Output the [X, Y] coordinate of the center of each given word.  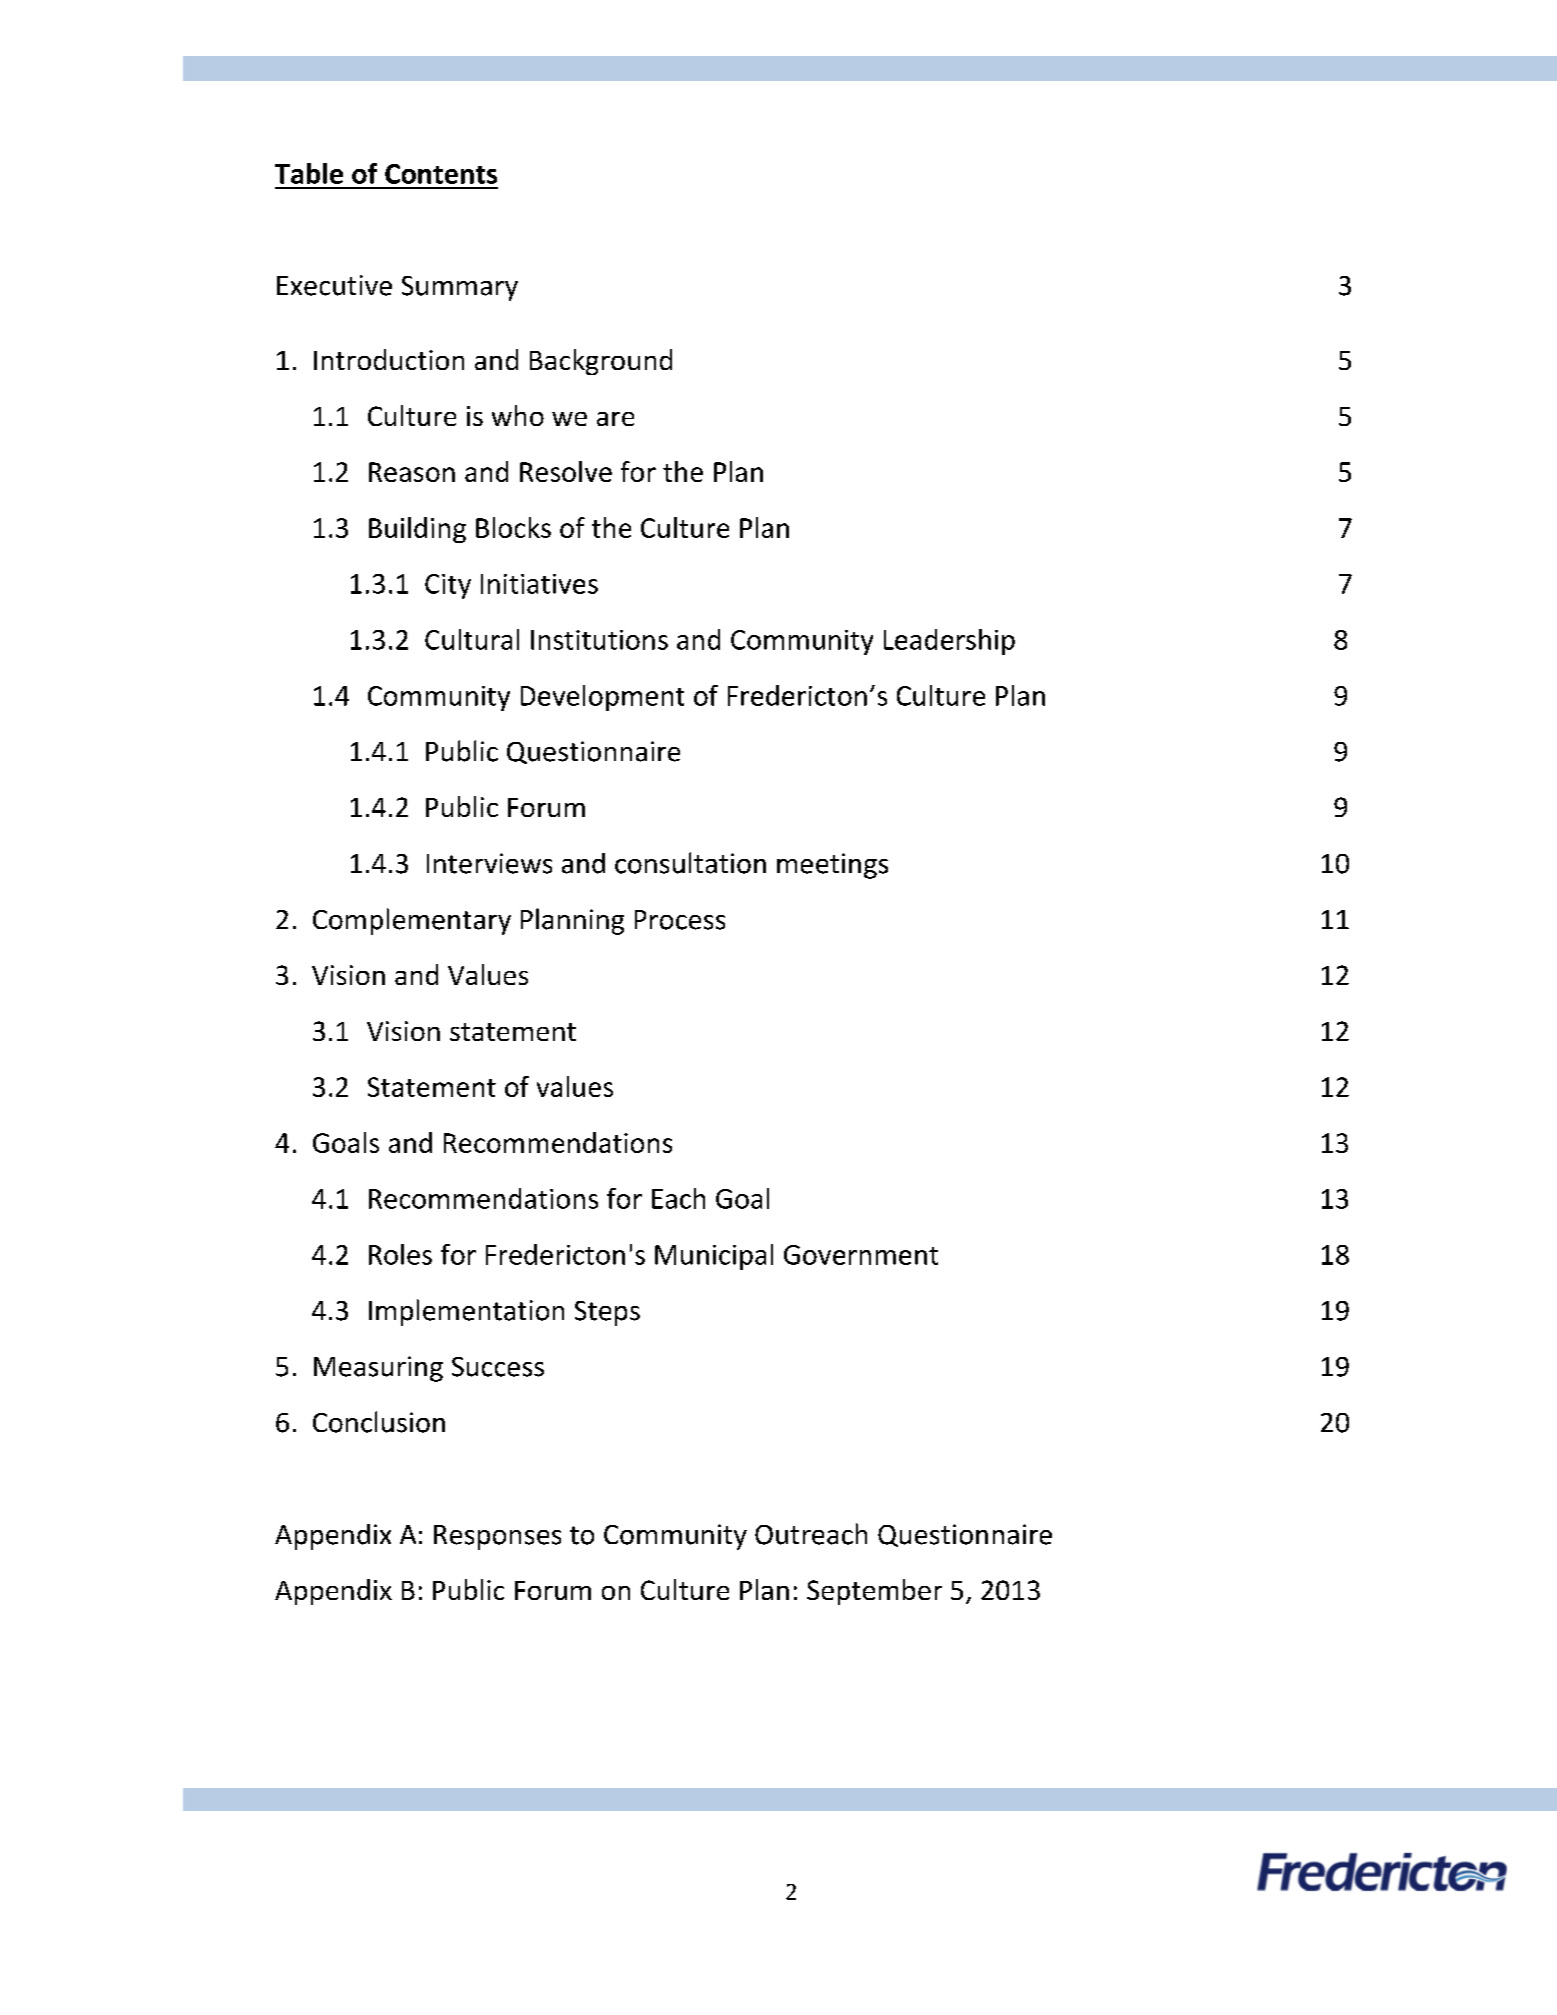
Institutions [599, 640]
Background [601, 362]
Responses [497, 1537]
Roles [400, 1254]
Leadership [949, 642]
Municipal [714, 1257]
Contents [441, 174]
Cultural [472, 639]
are [615, 419]
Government [861, 1255]
